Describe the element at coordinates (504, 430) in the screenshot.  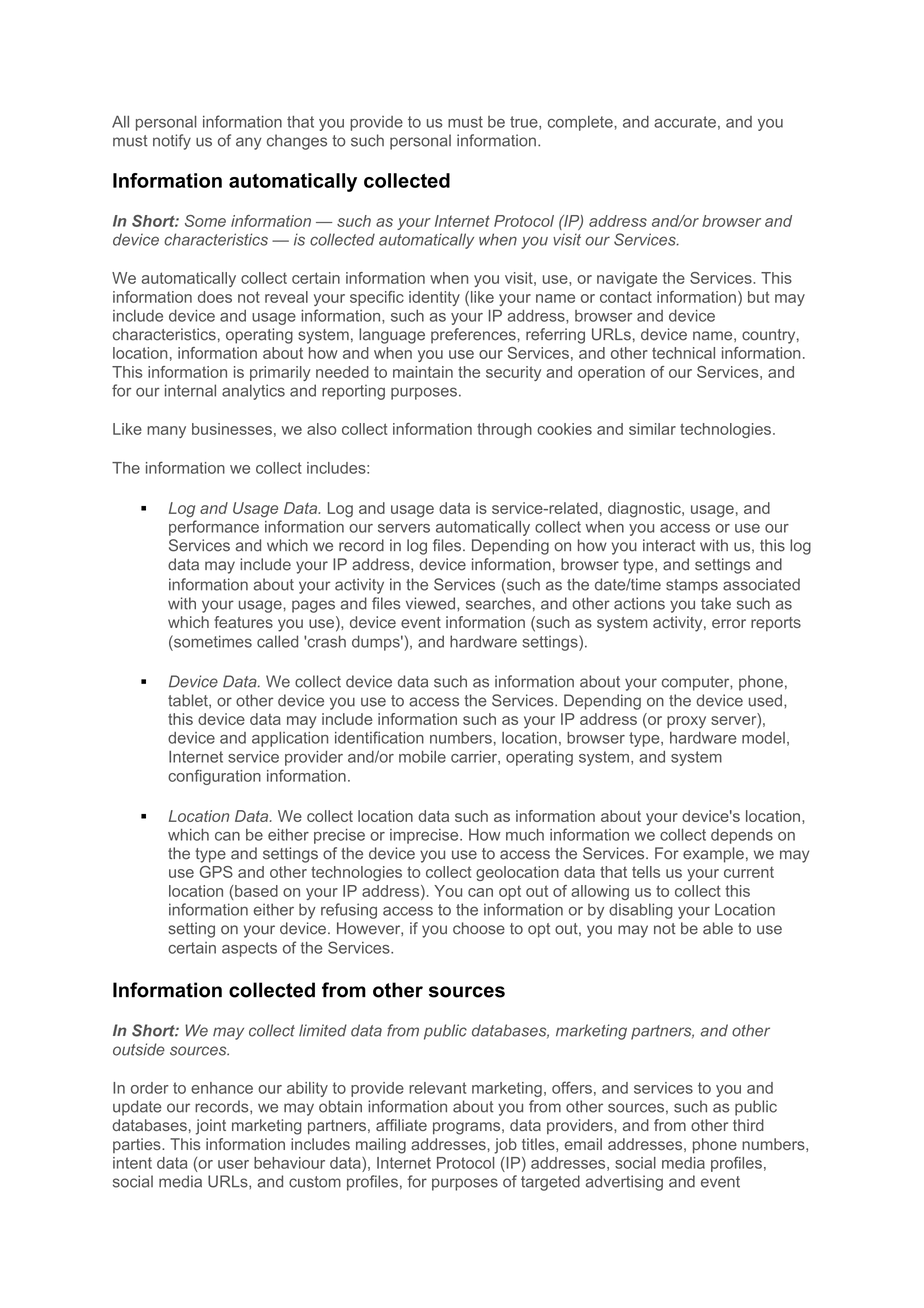
I see `through` at that location.
